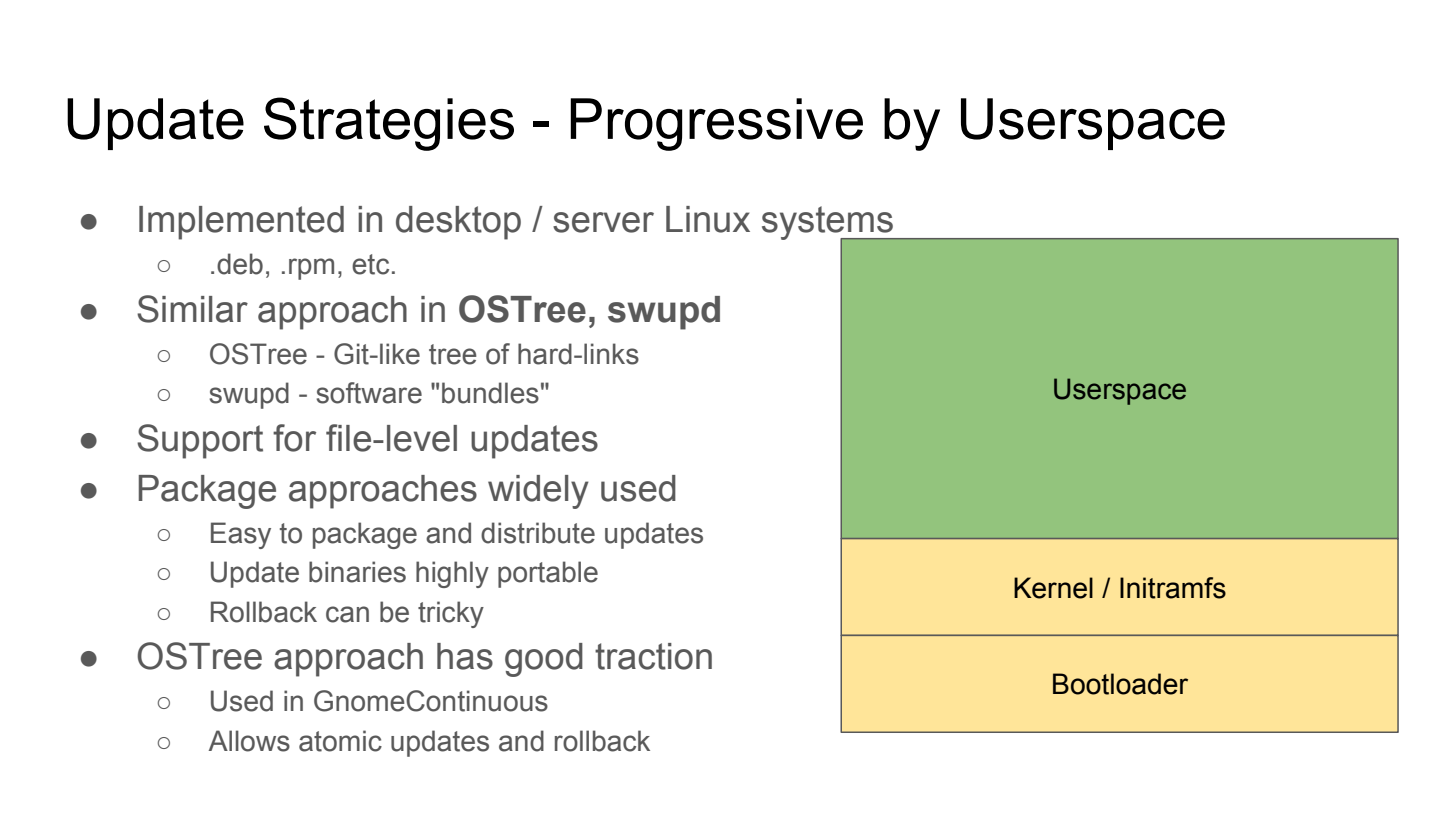 The image size is (1456, 819). Describe the element at coordinates (828, 224) in the screenshot. I see `systems` at that location.
